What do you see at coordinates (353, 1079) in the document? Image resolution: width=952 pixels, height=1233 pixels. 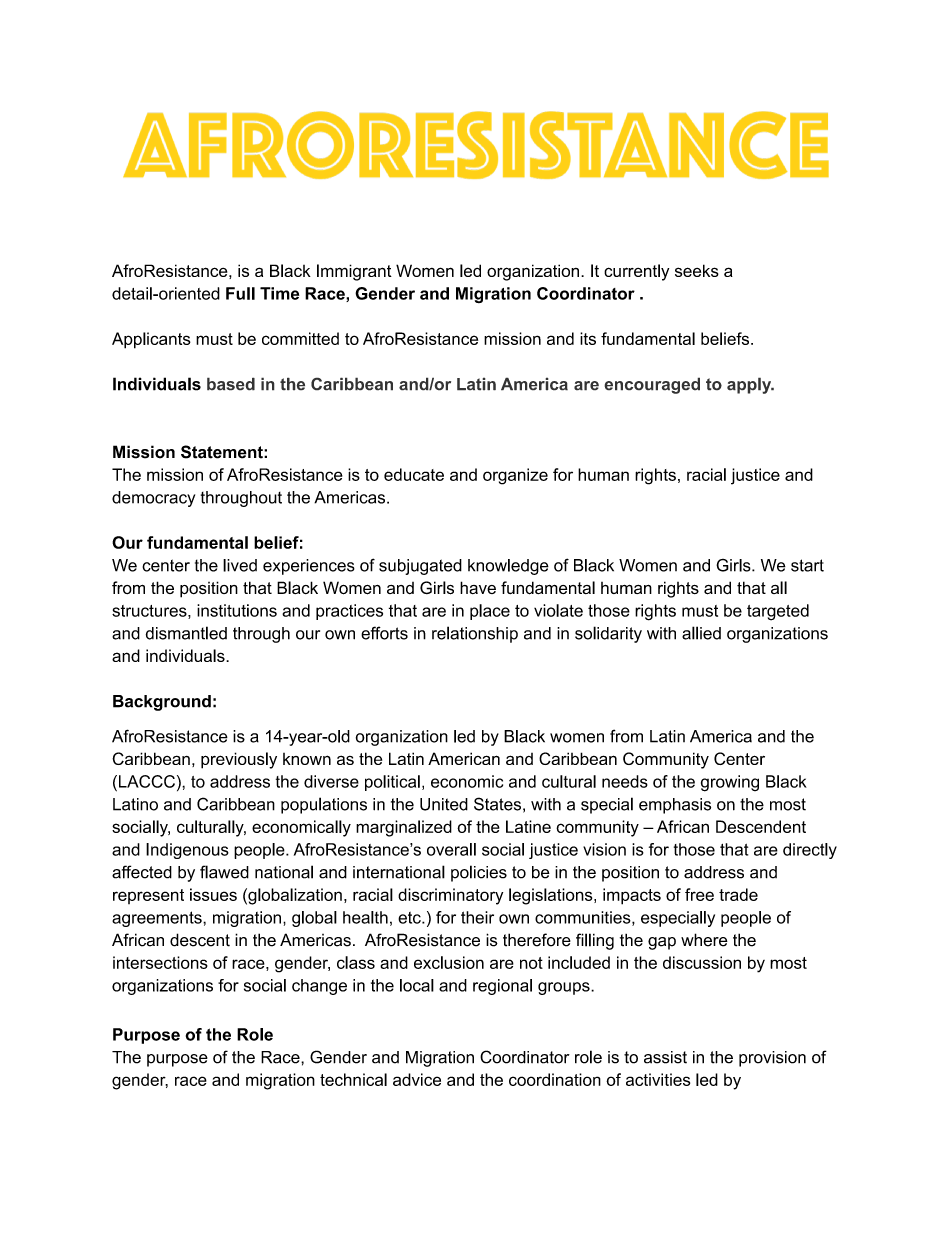 I see `technical` at bounding box center [353, 1079].
